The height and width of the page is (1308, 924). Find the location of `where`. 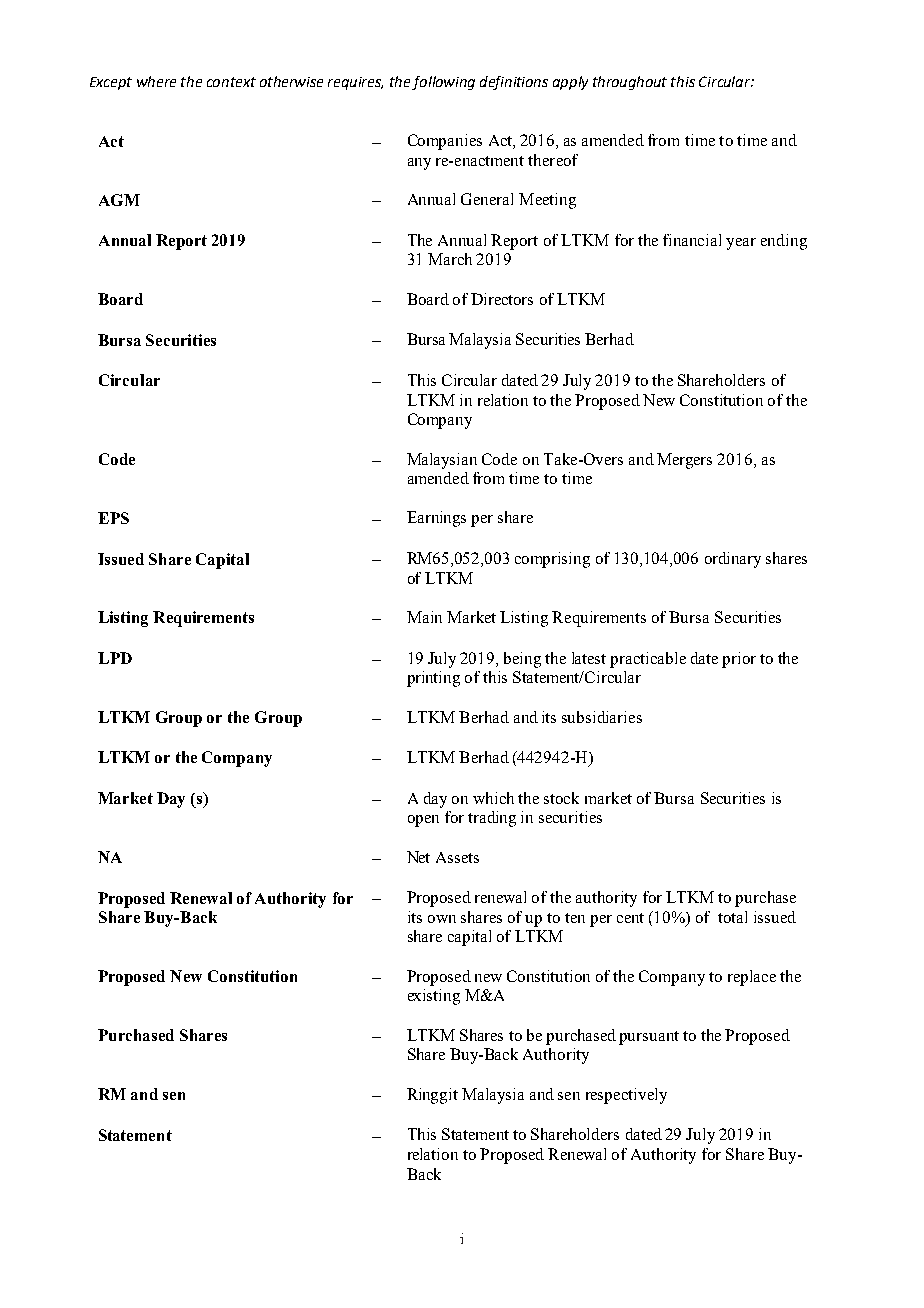

where is located at coordinates (156, 81).
